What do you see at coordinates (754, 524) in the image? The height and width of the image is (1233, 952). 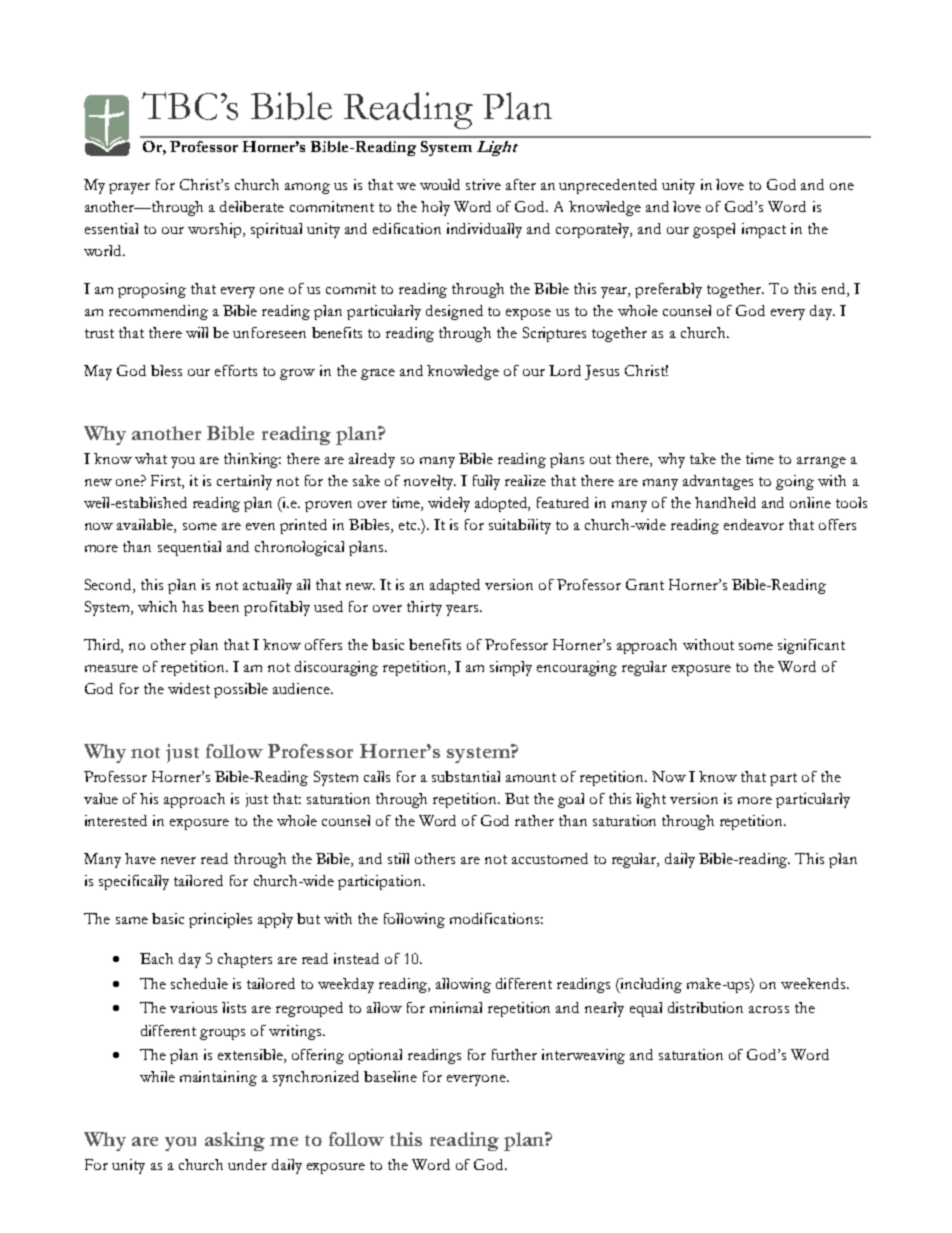 I see `endeavor` at bounding box center [754, 524].
